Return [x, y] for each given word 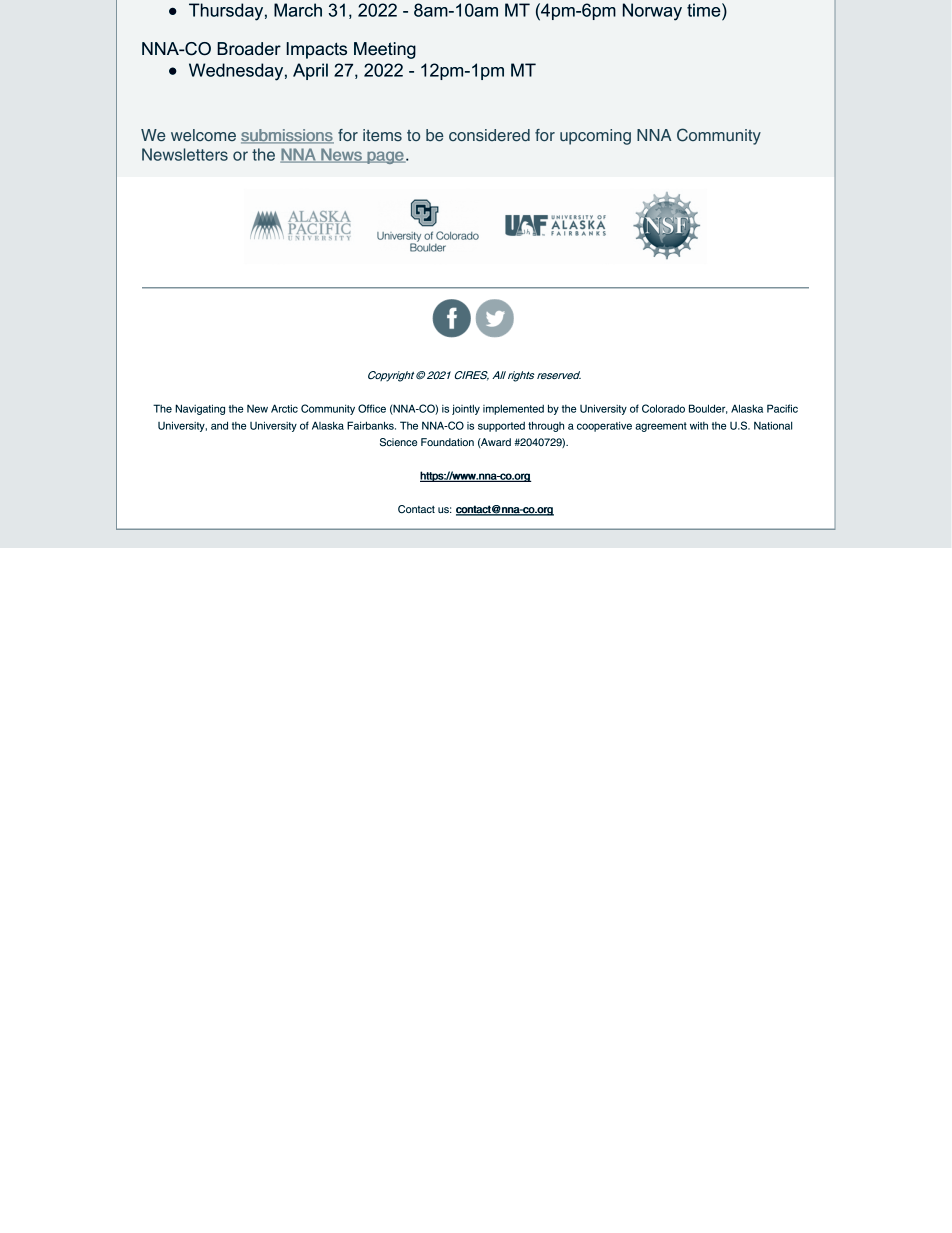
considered [489, 135]
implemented [513, 409]
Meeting [385, 50]
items [382, 135]
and [219, 425]
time [705, 10]
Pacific [782, 408]
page [385, 157]
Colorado [663, 408]
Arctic [284, 408]
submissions [287, 136]
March [298, 10]
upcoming [595, 137]
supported [501, 427]
